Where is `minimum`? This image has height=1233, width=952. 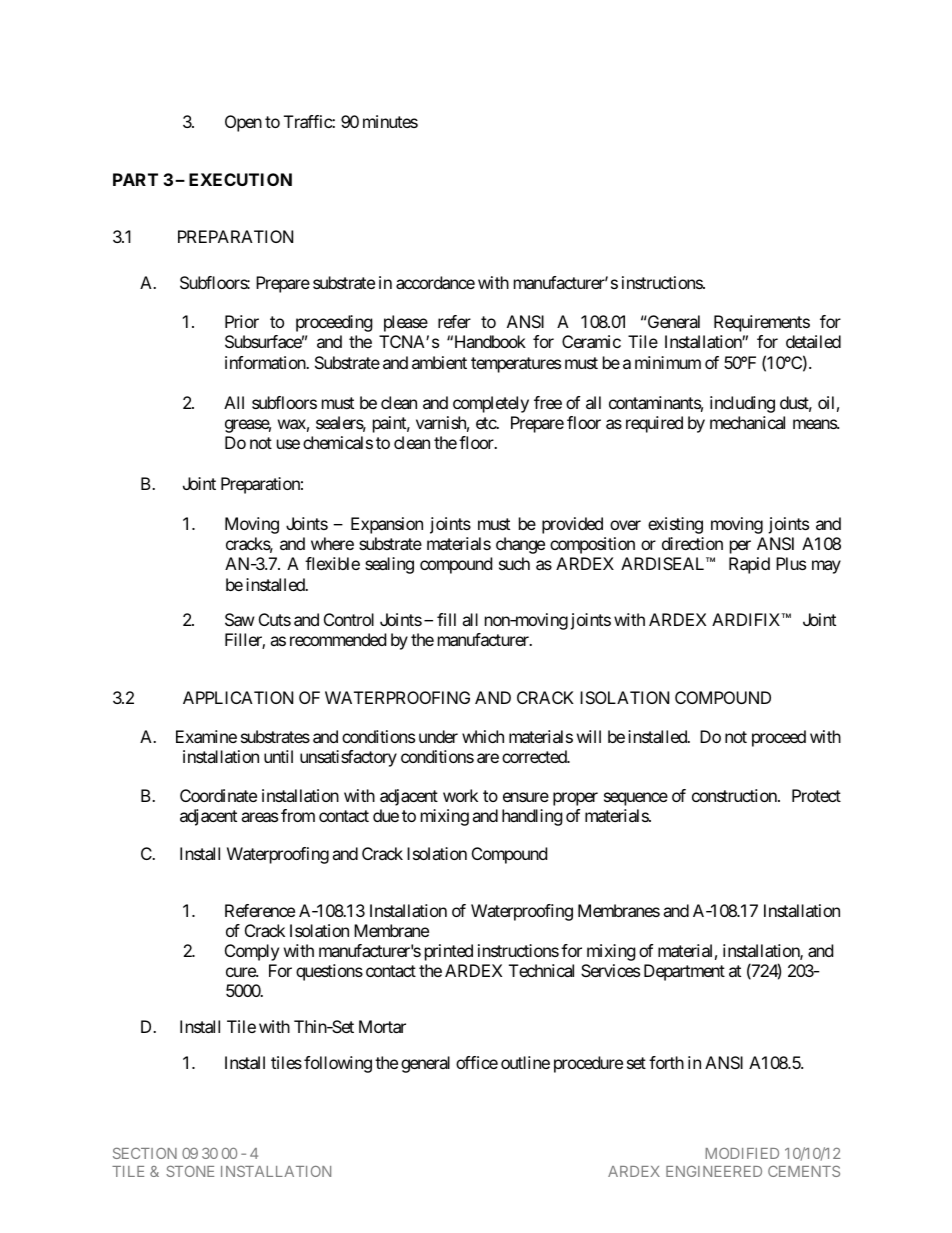
minimum is located at coordinates (668, 362).
